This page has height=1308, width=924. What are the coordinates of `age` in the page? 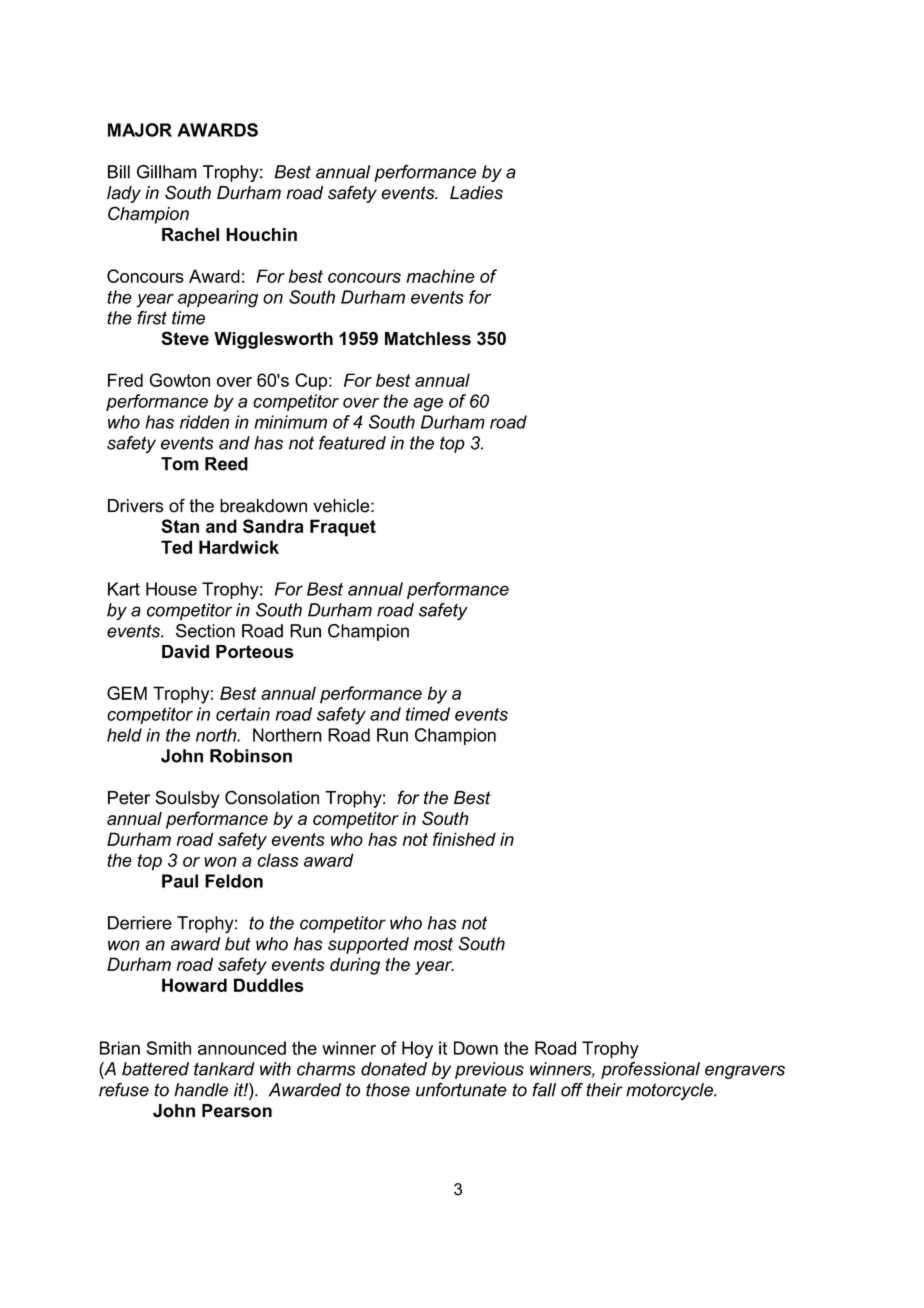 It's located at (428, 405).
